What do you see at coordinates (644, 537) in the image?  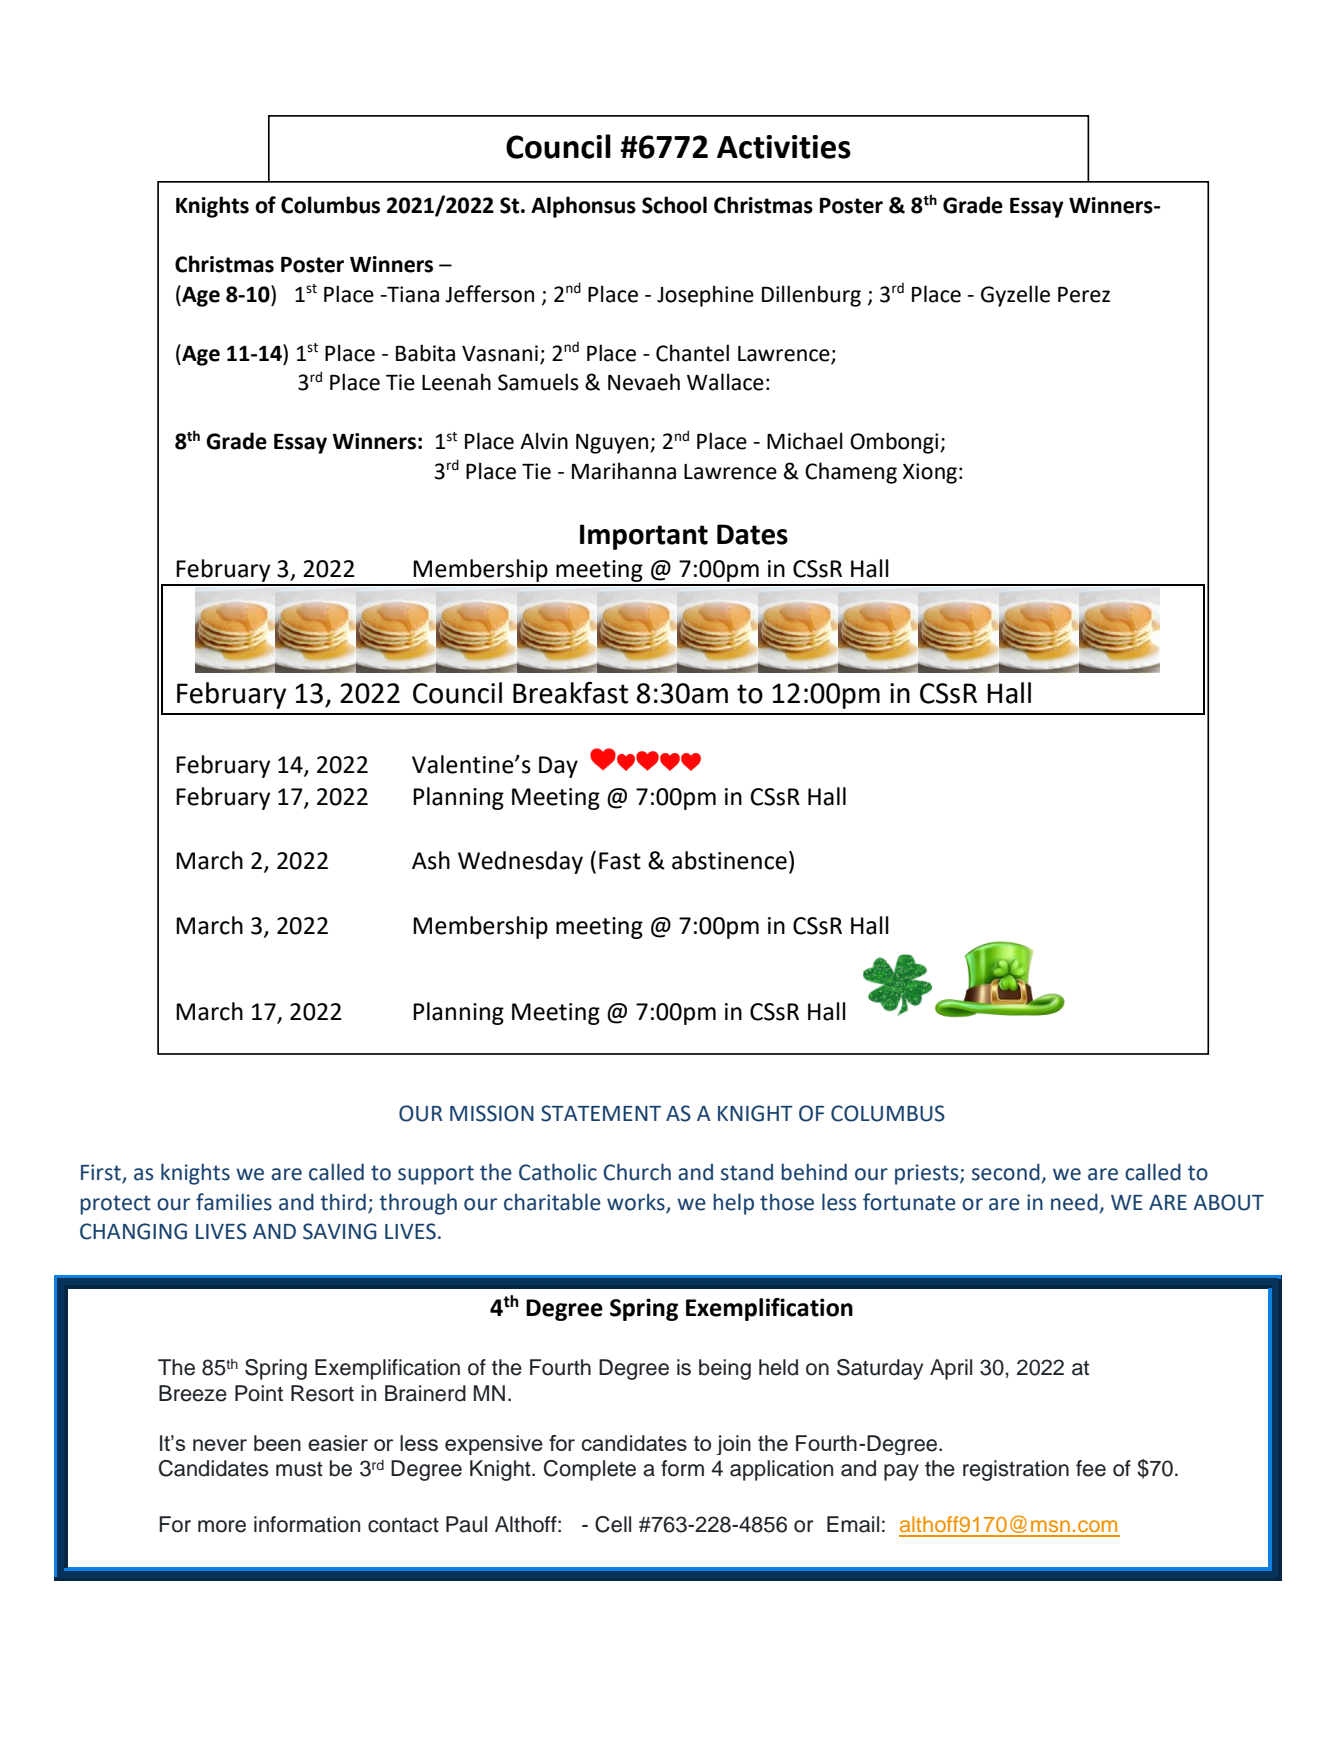 I see `Important` at bounding box center [644, 537].
